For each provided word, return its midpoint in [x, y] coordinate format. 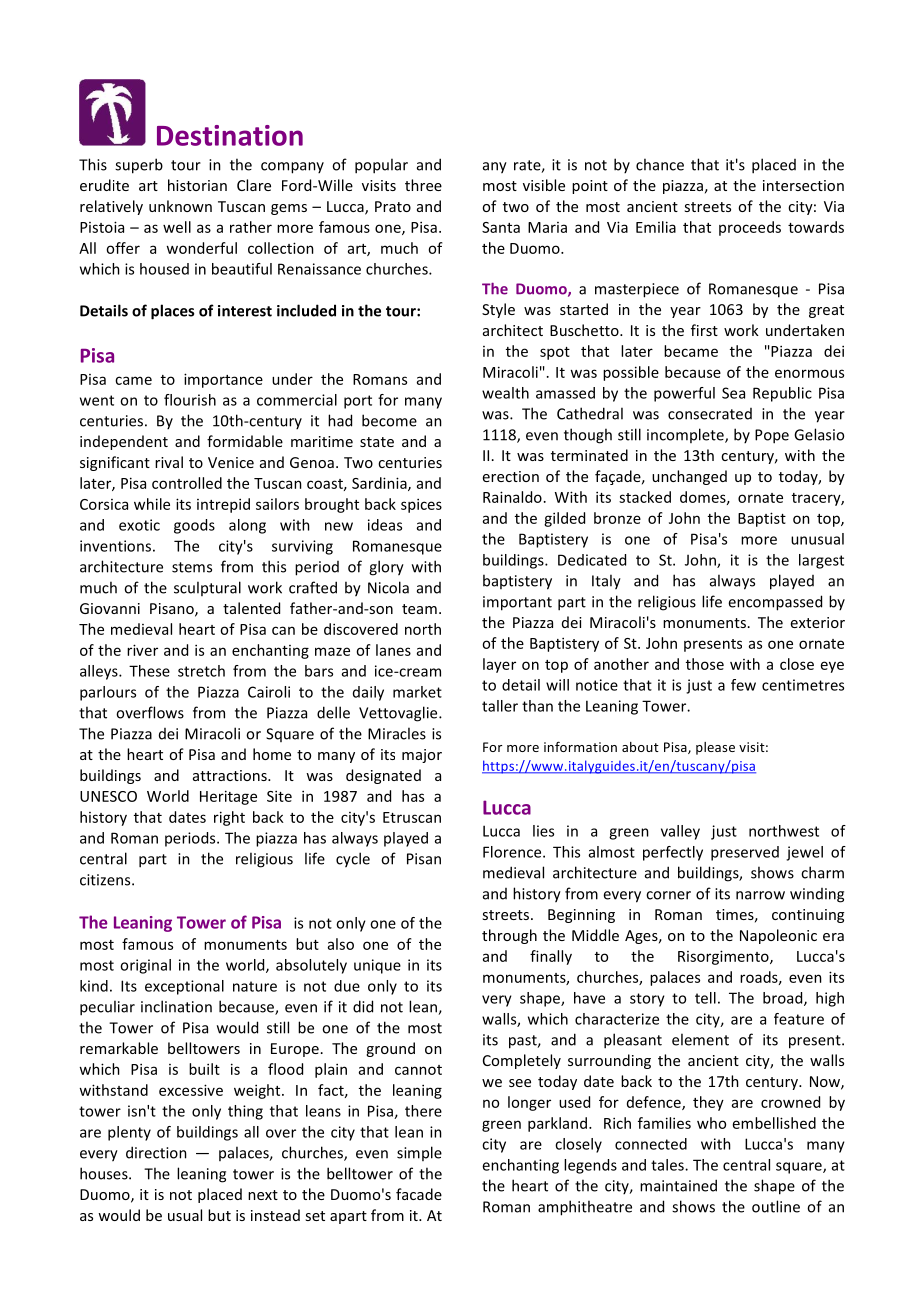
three [423, 185]
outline [776, 1206]
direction [156, 1152]
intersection [803, 185]
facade [419, 1194]
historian [197, 185]
